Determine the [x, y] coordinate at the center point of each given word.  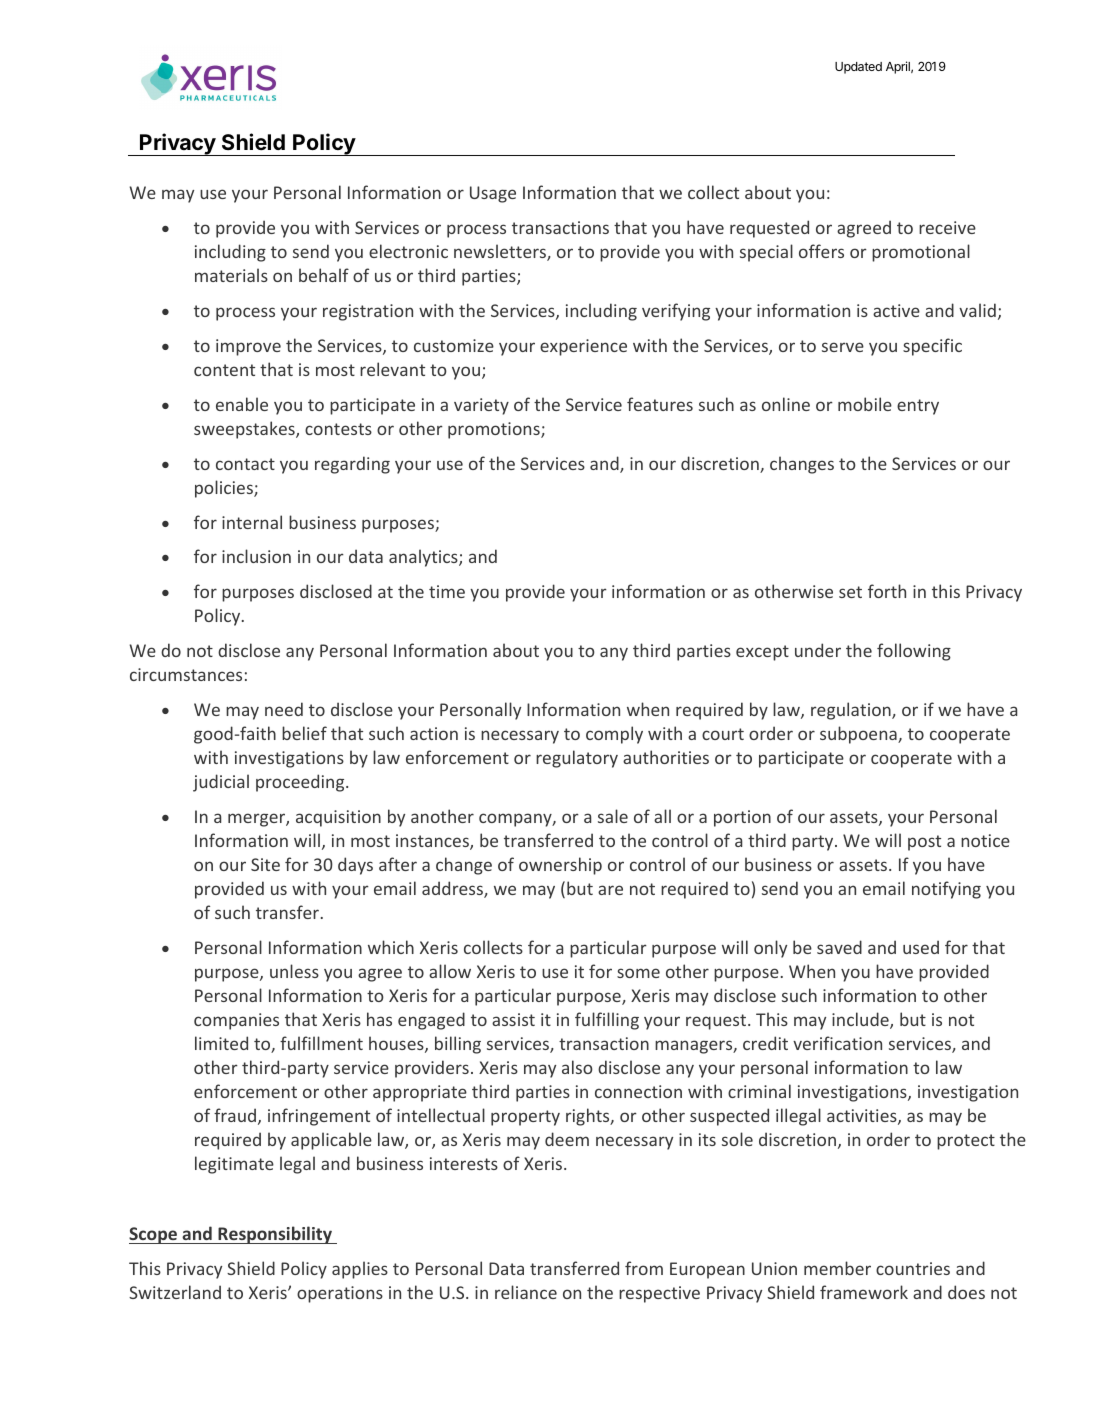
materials [231, 275]
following [914, 652]
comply [614, 735]
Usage [493, 194]
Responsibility [275, 1235]
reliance [526, 1292]
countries [913, 1268]
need [284, 709]
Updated [858, 68]
